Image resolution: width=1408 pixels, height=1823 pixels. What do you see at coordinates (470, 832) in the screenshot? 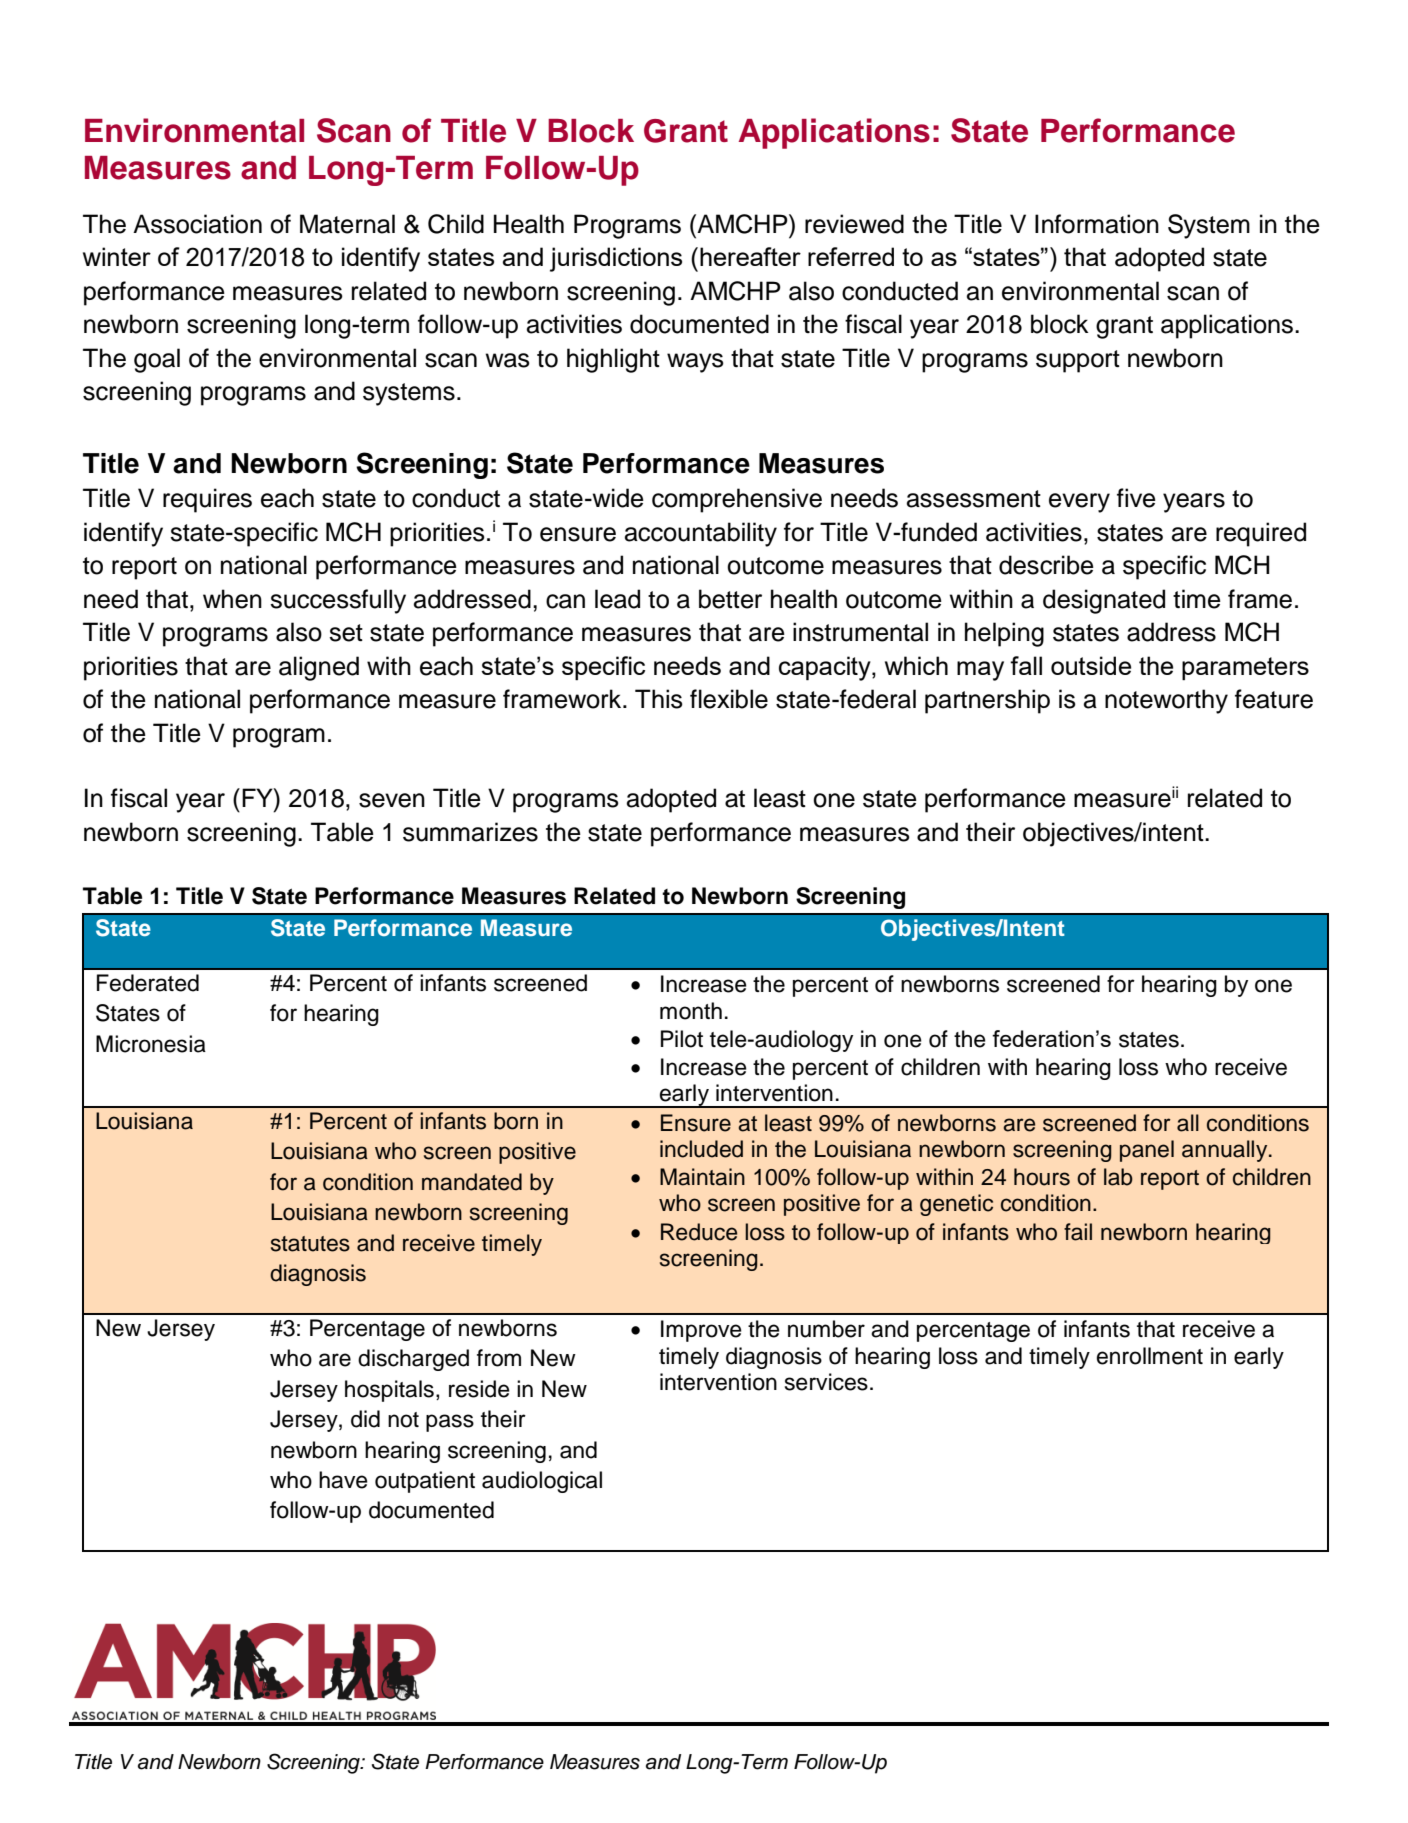
I see `summarizes` at bounding box center [470, 832].
